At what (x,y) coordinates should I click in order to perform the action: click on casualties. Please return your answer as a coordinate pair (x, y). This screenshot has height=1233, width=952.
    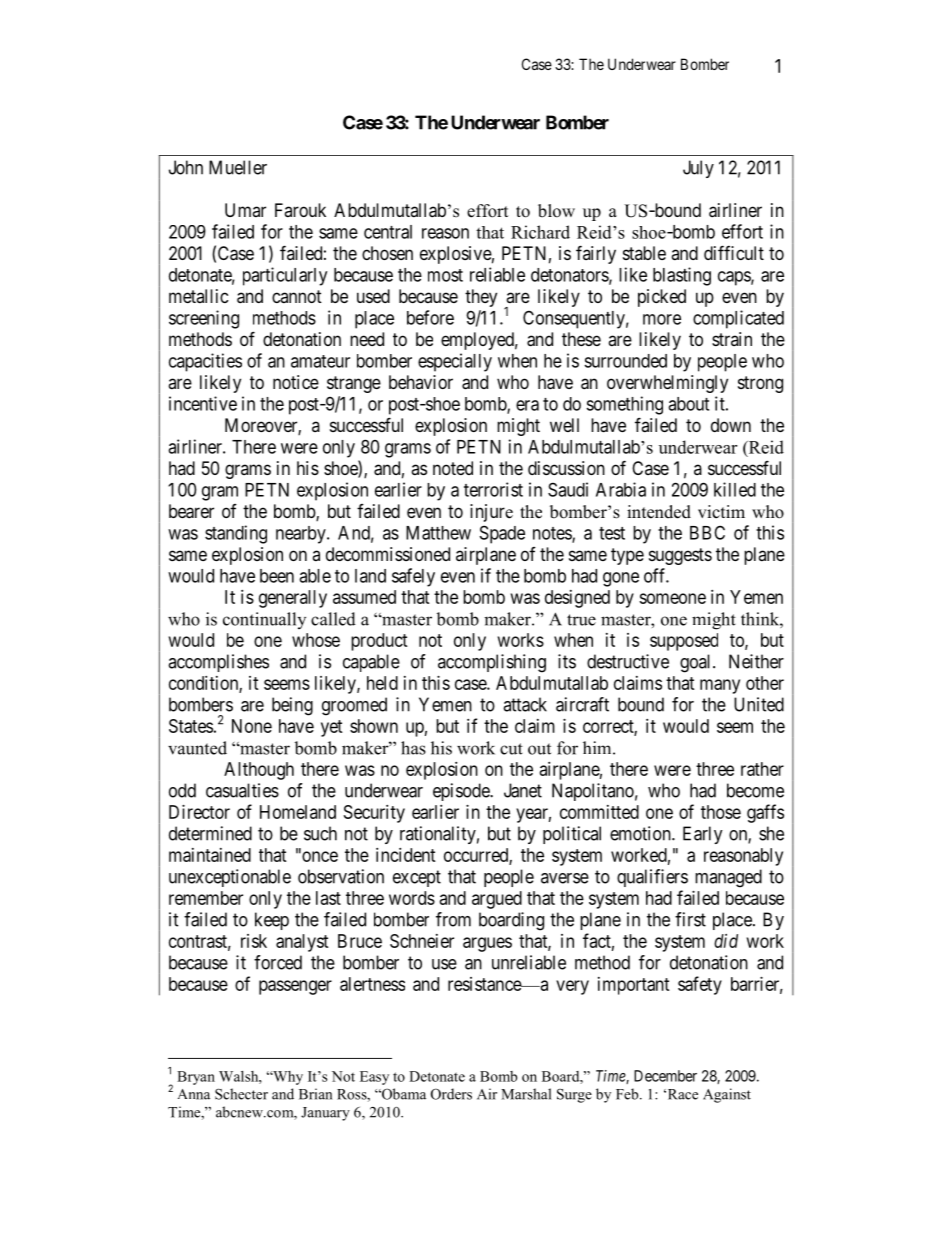
    Looking at the image, I should click on (242, 790).
